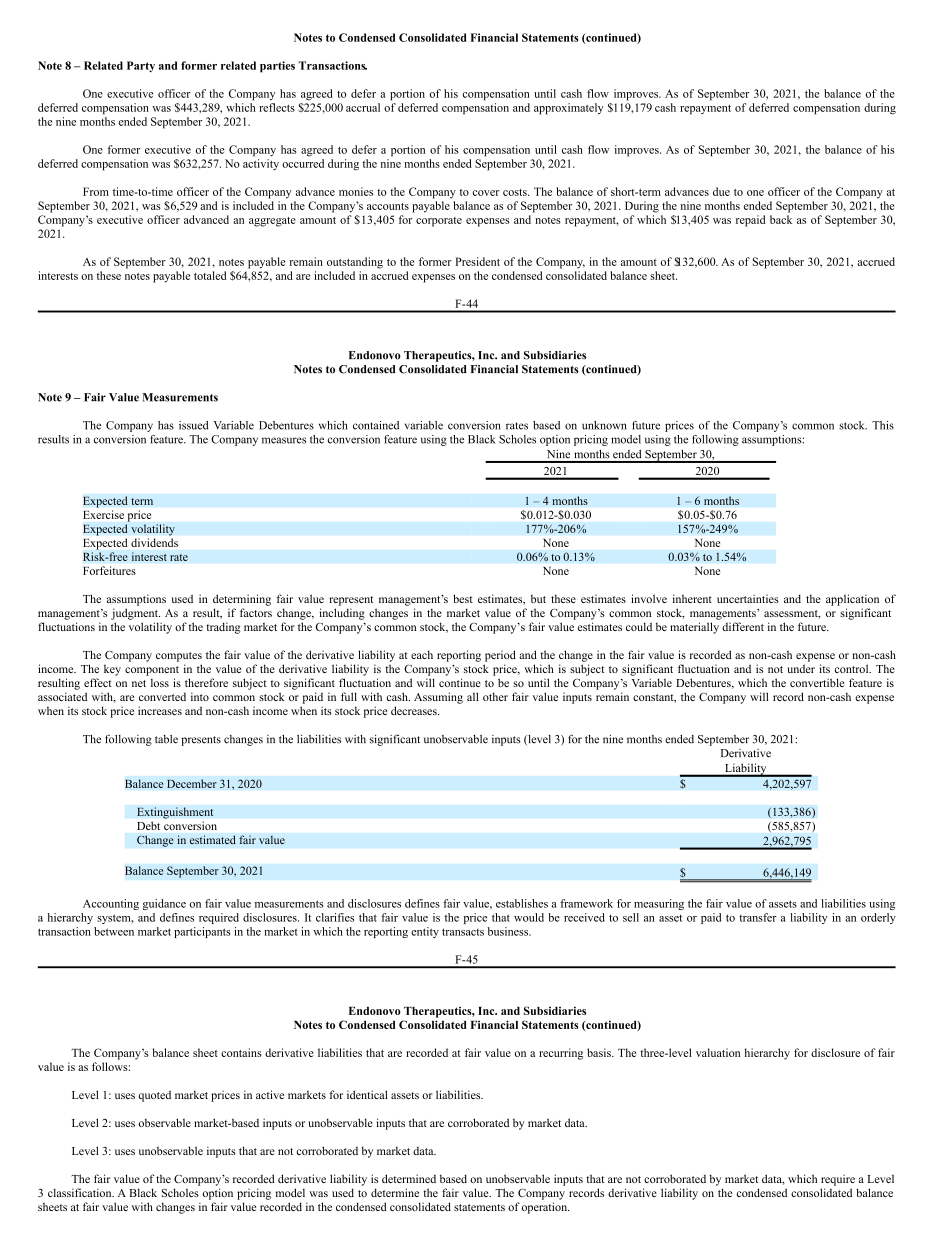 This image has height=1233, width=952. Describe the element at coordinates (81, 1192) in the image. I see `classification` at that location.
